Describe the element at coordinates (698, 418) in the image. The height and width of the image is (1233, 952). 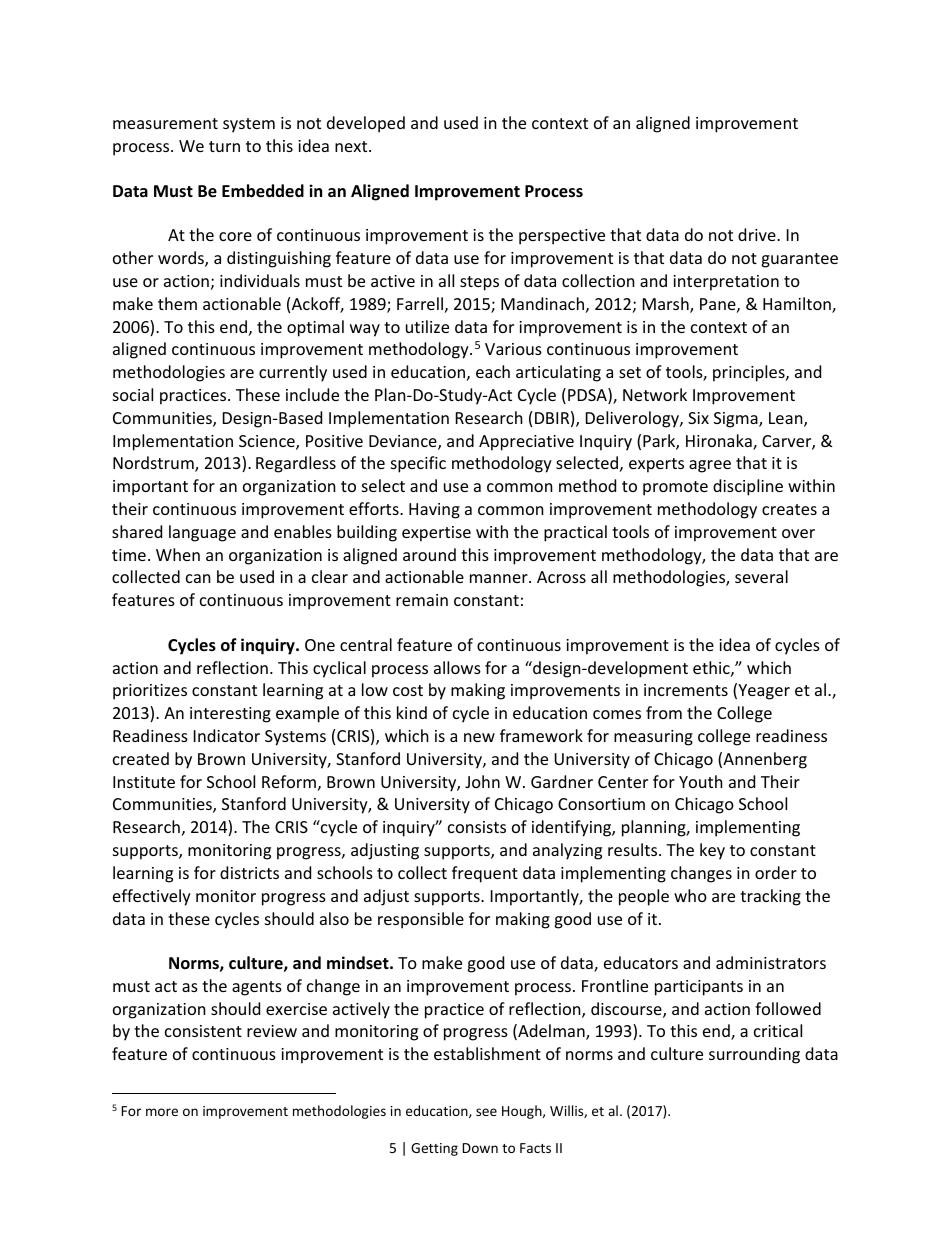
I see `Six` at that location.
